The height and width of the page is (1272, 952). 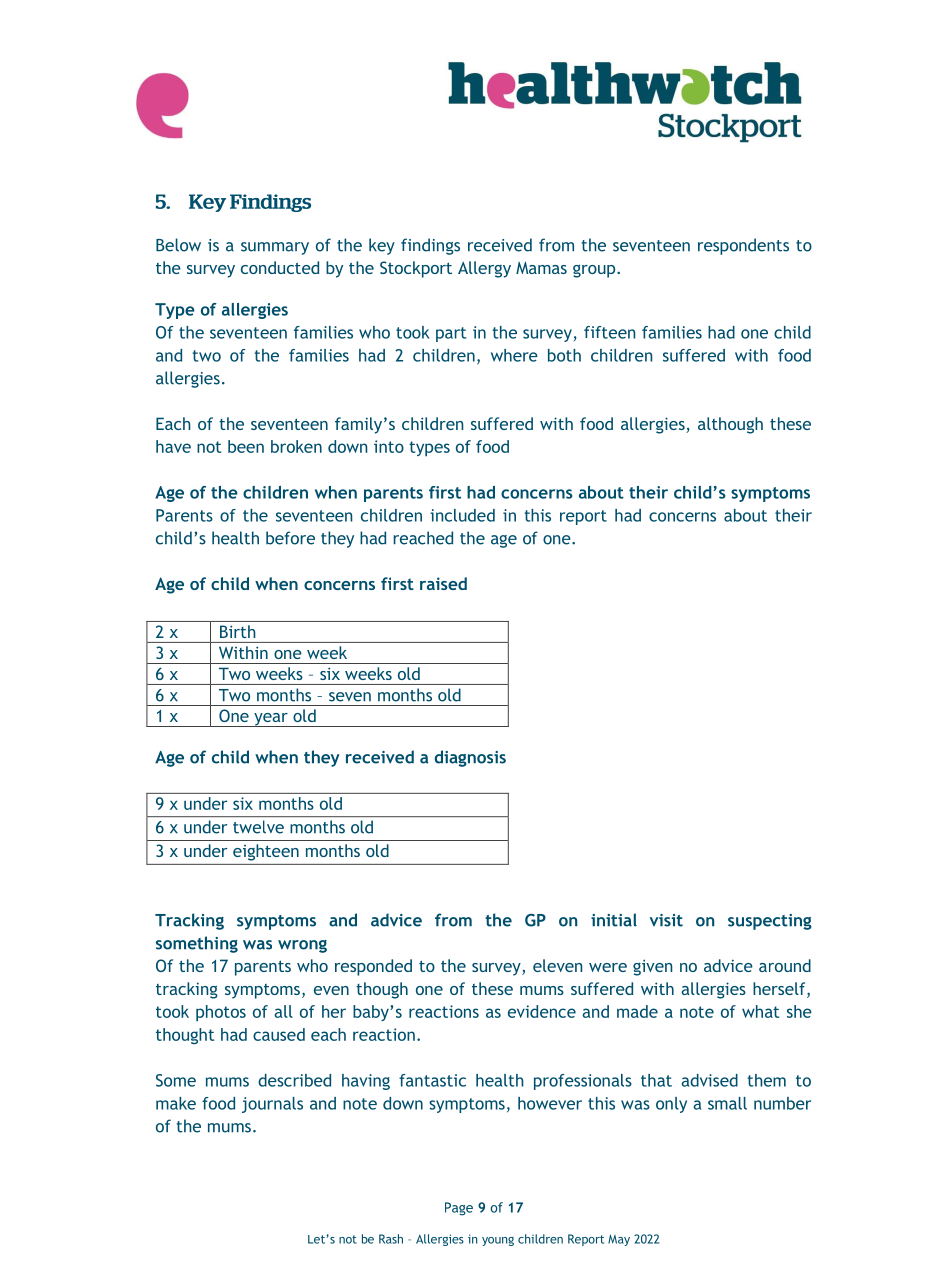 What do you see at coordinates (272, 1105) in the page?
I see `journals` at bounding box center [272, 1105].
